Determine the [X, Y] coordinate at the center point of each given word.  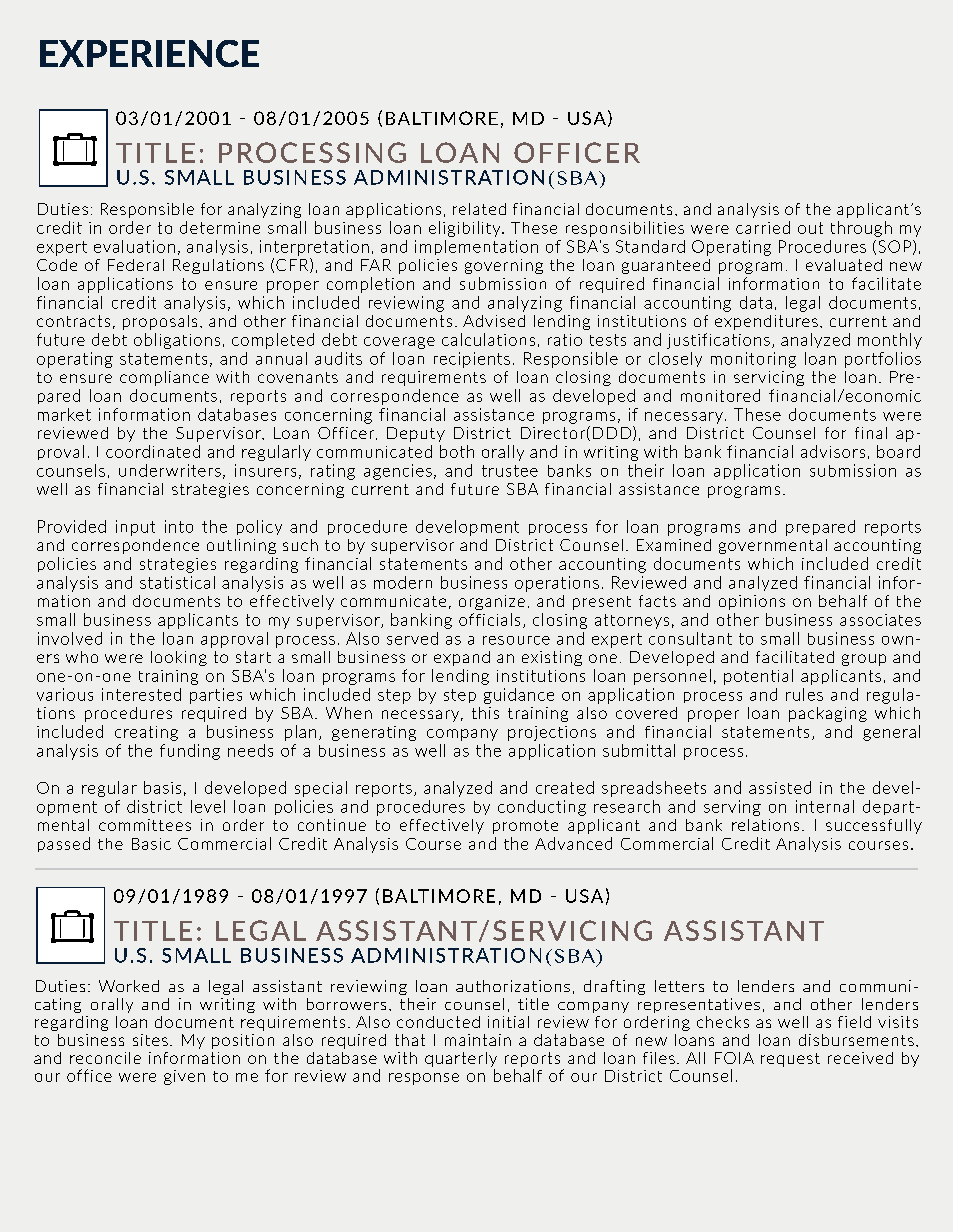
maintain [478, 1040]
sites [150, 1040]
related [479, 209]
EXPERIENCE [149, 53]
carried [763, 227]
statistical [177, 582]
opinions [752, 602]
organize [492, 602]
